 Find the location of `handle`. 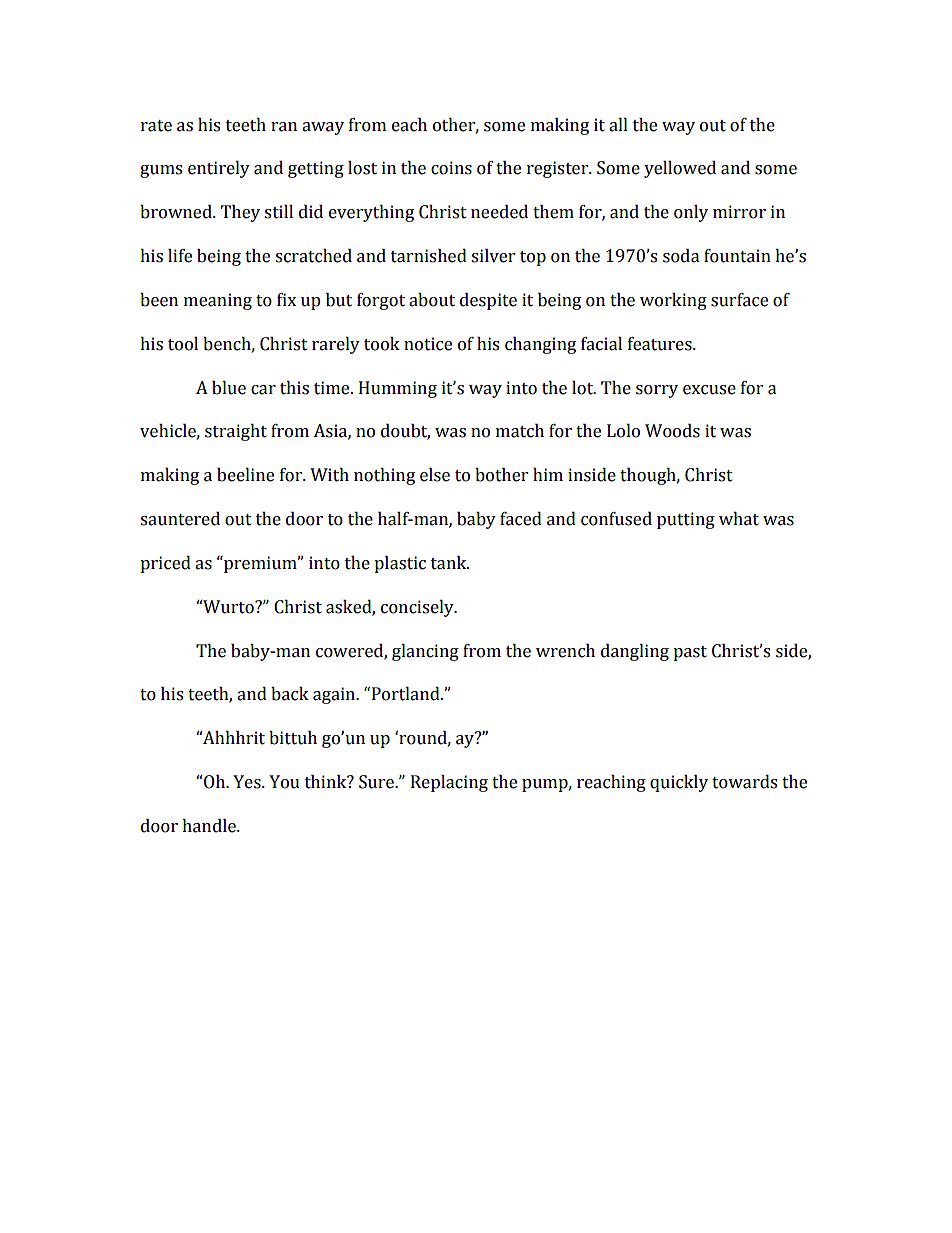

handle is located at coordinates (210, 826).
